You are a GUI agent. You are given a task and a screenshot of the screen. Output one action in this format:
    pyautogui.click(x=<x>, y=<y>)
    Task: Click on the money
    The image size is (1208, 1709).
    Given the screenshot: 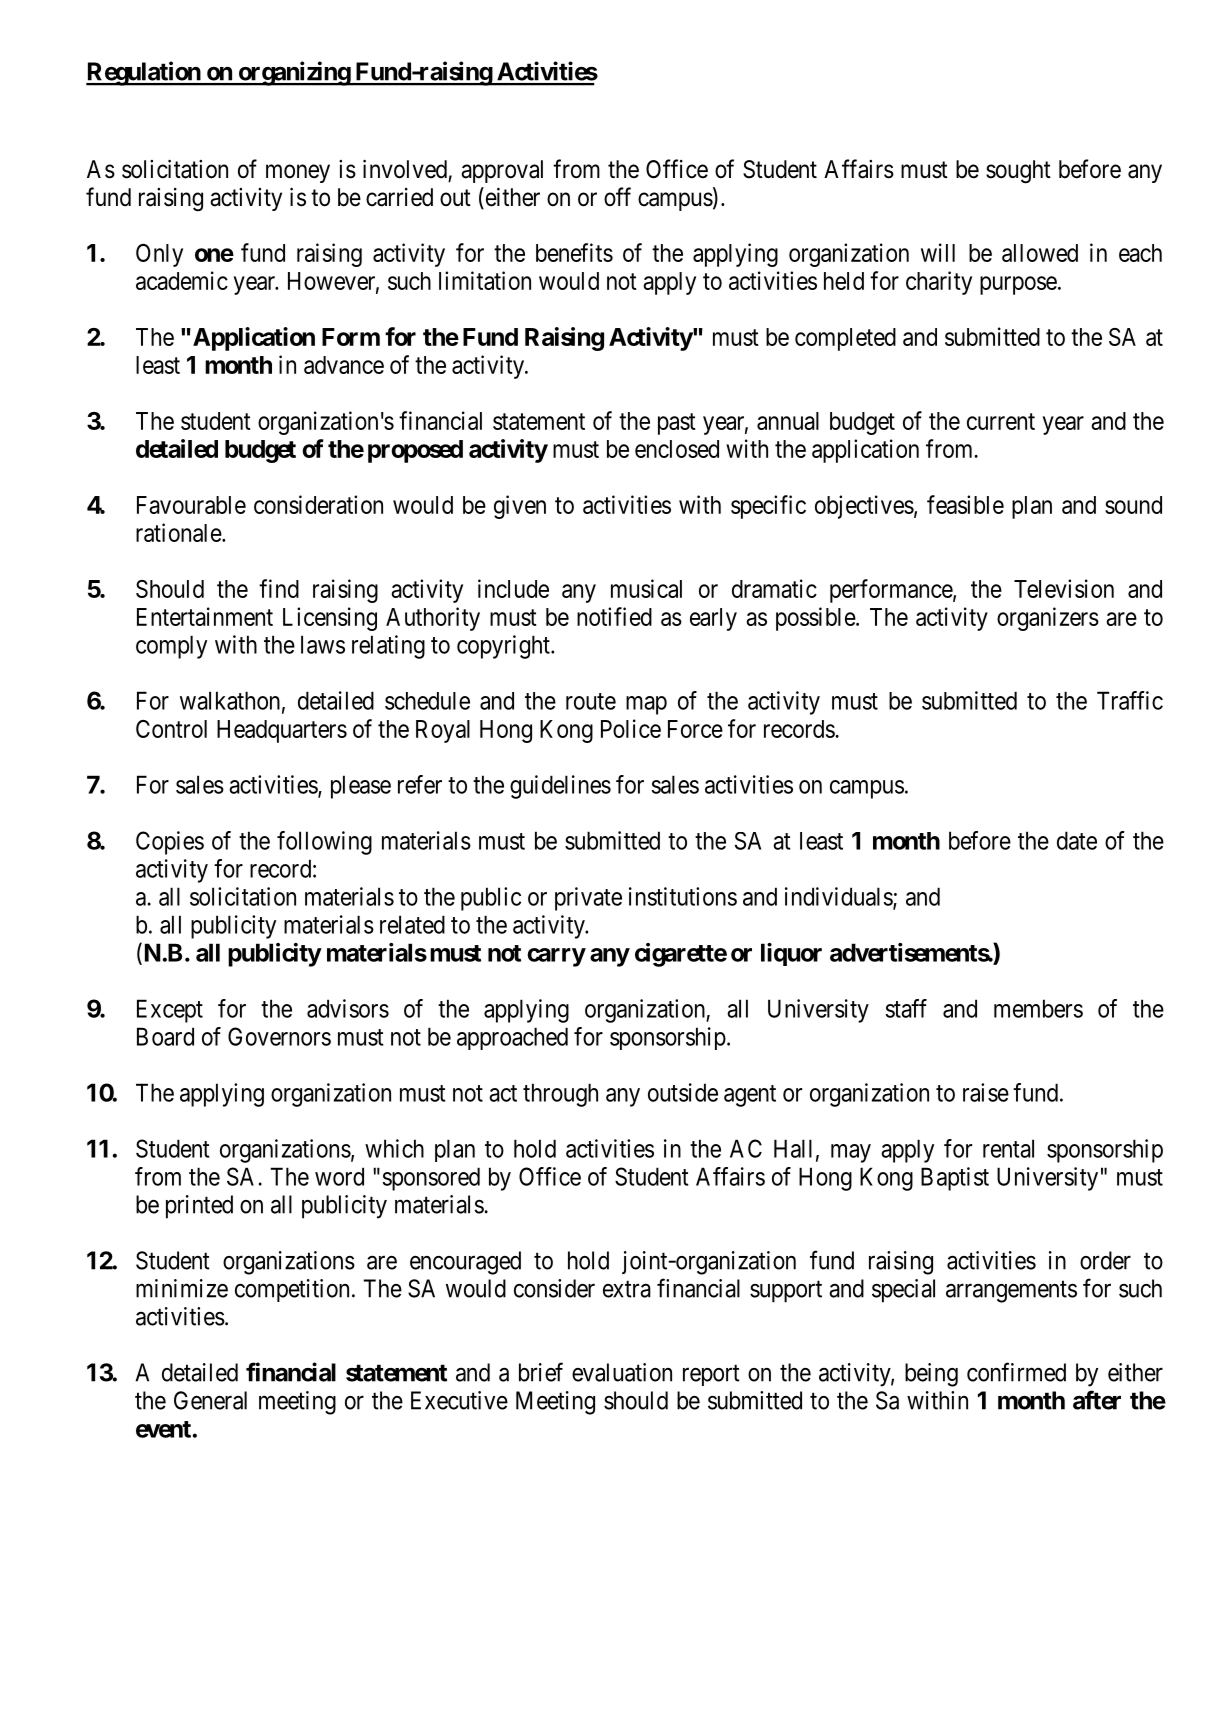 What is the action you would take?
    pyautogui.click(x=298, y=173)
